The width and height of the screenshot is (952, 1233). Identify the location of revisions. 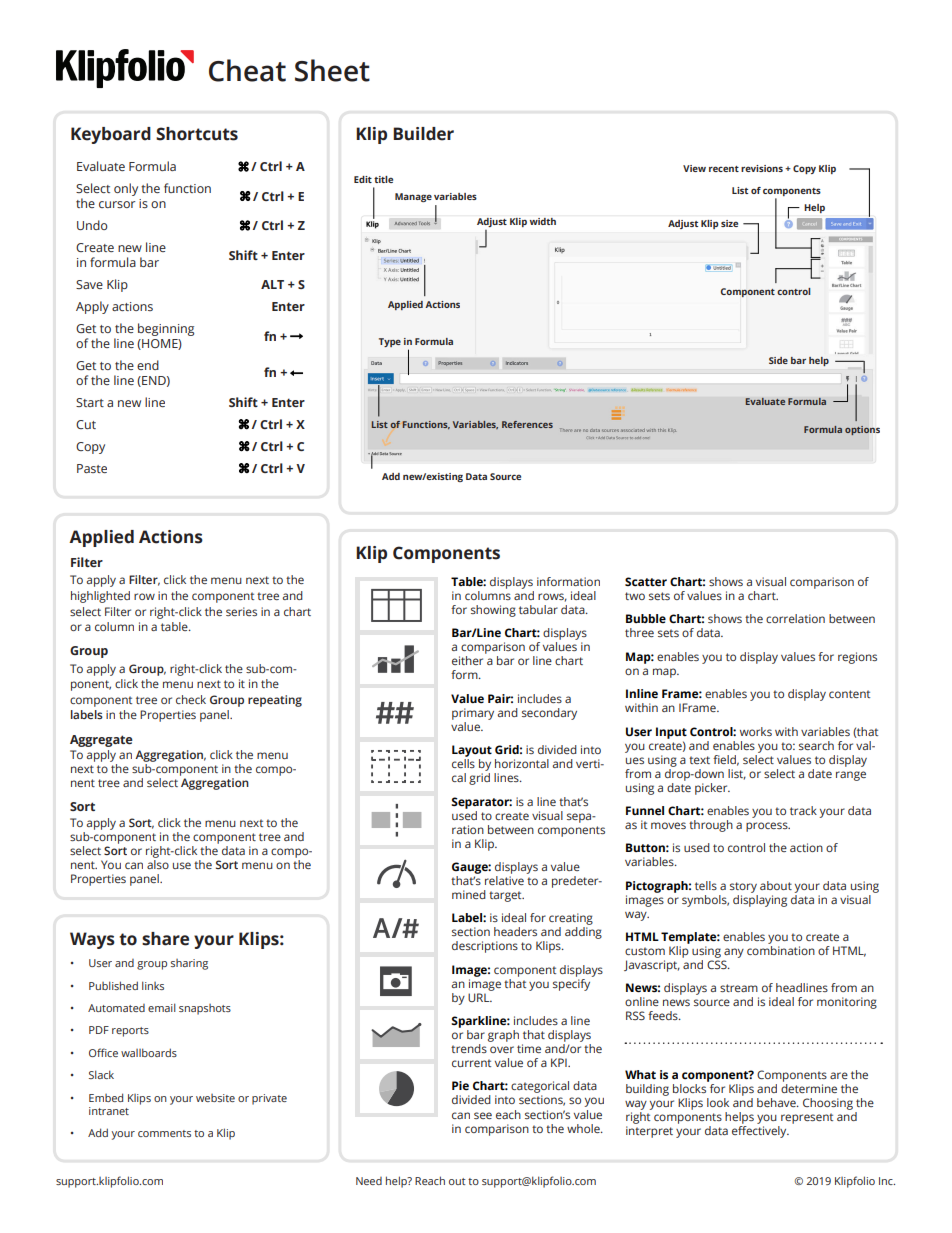
(762, 168).
